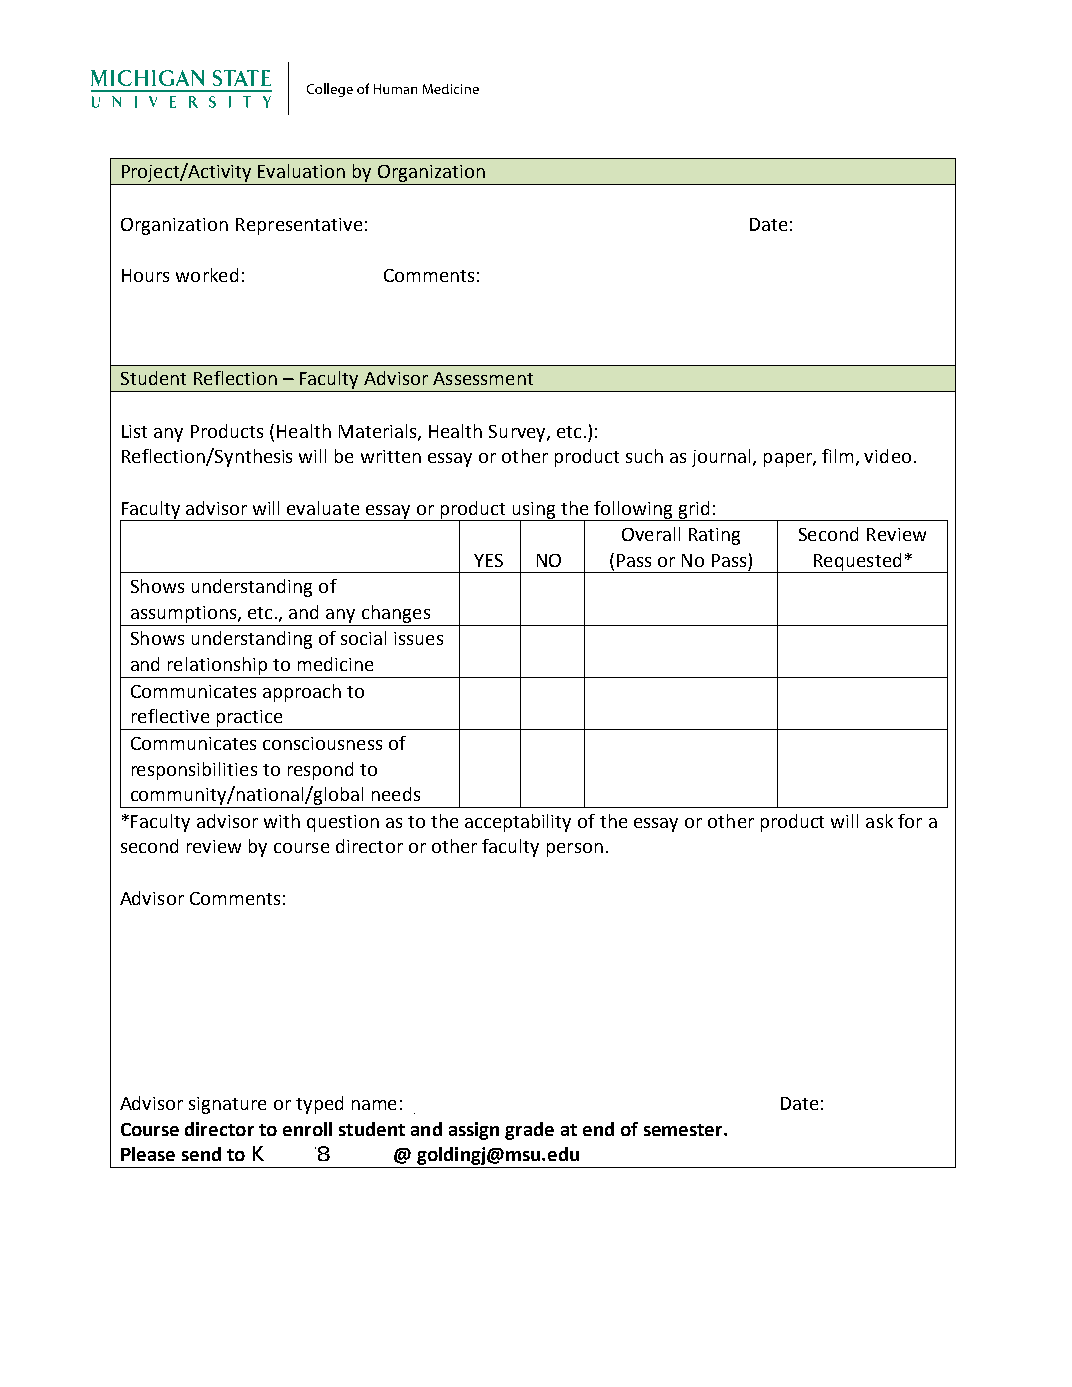 Image resolution: width=1072 pixels, height=1387 pixels. What do you see at coordinates (529, 1131) in the screenshot?
I see `grade` at bounding box center [529, 1131].
